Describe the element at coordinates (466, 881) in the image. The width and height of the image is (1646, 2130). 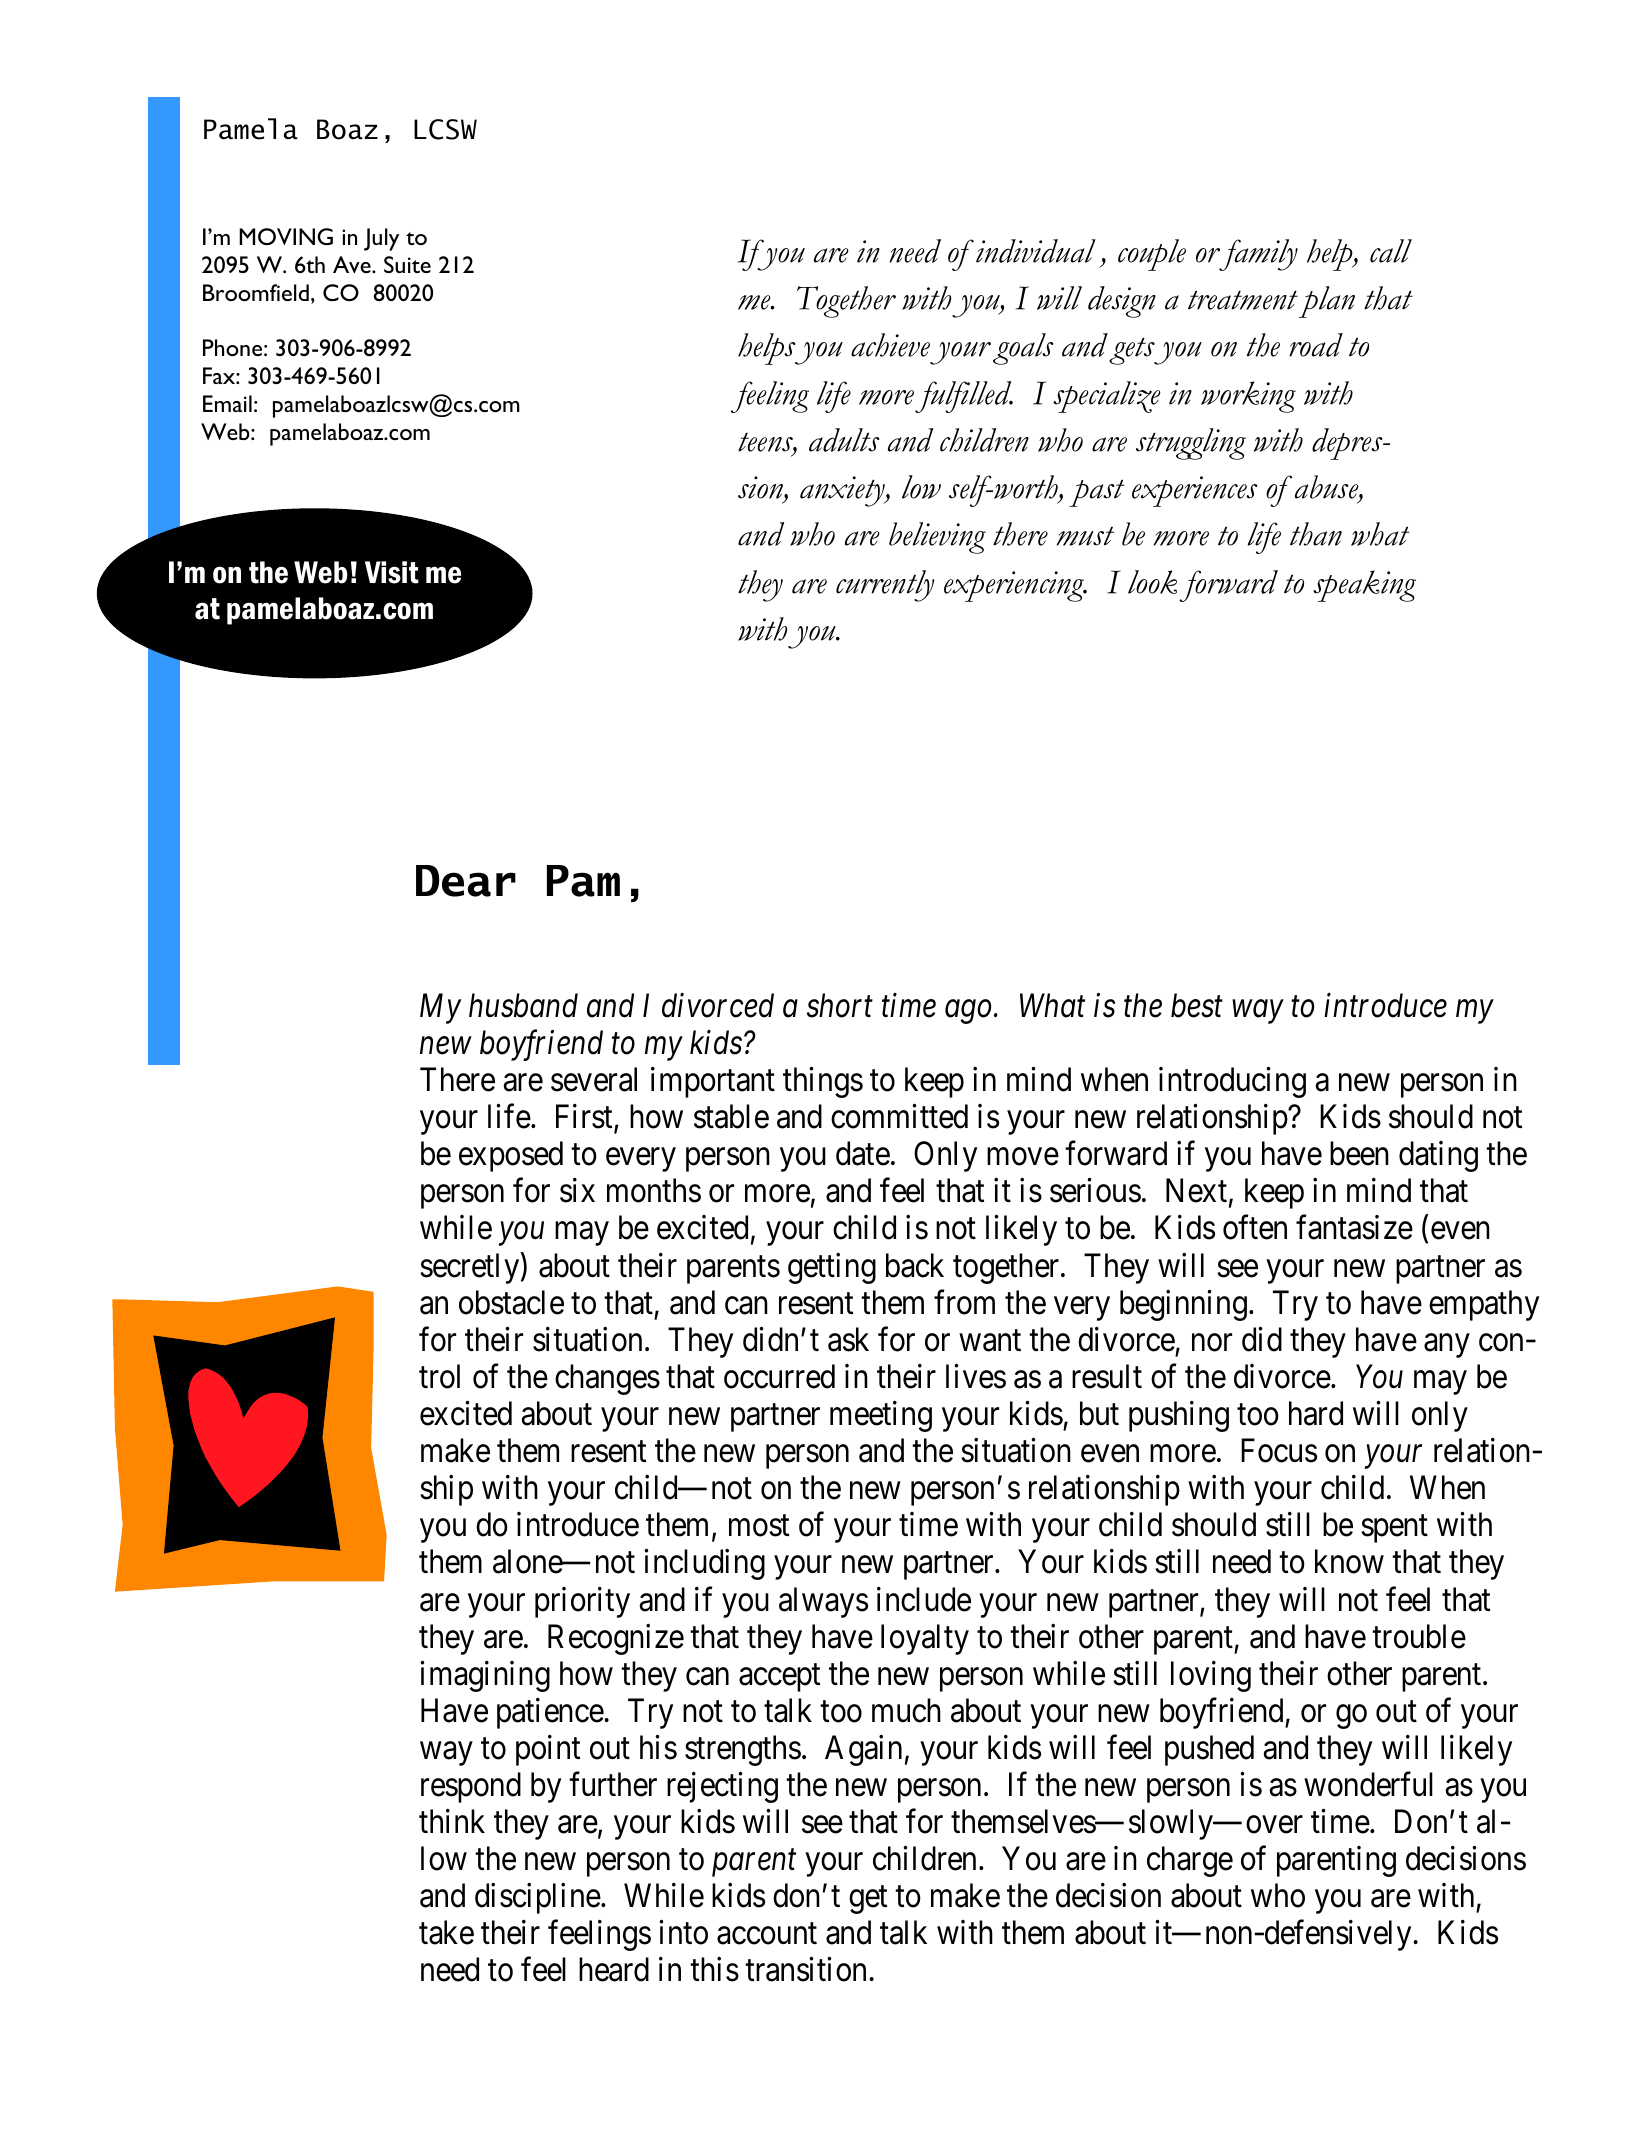
I see `Dear` at that location.
